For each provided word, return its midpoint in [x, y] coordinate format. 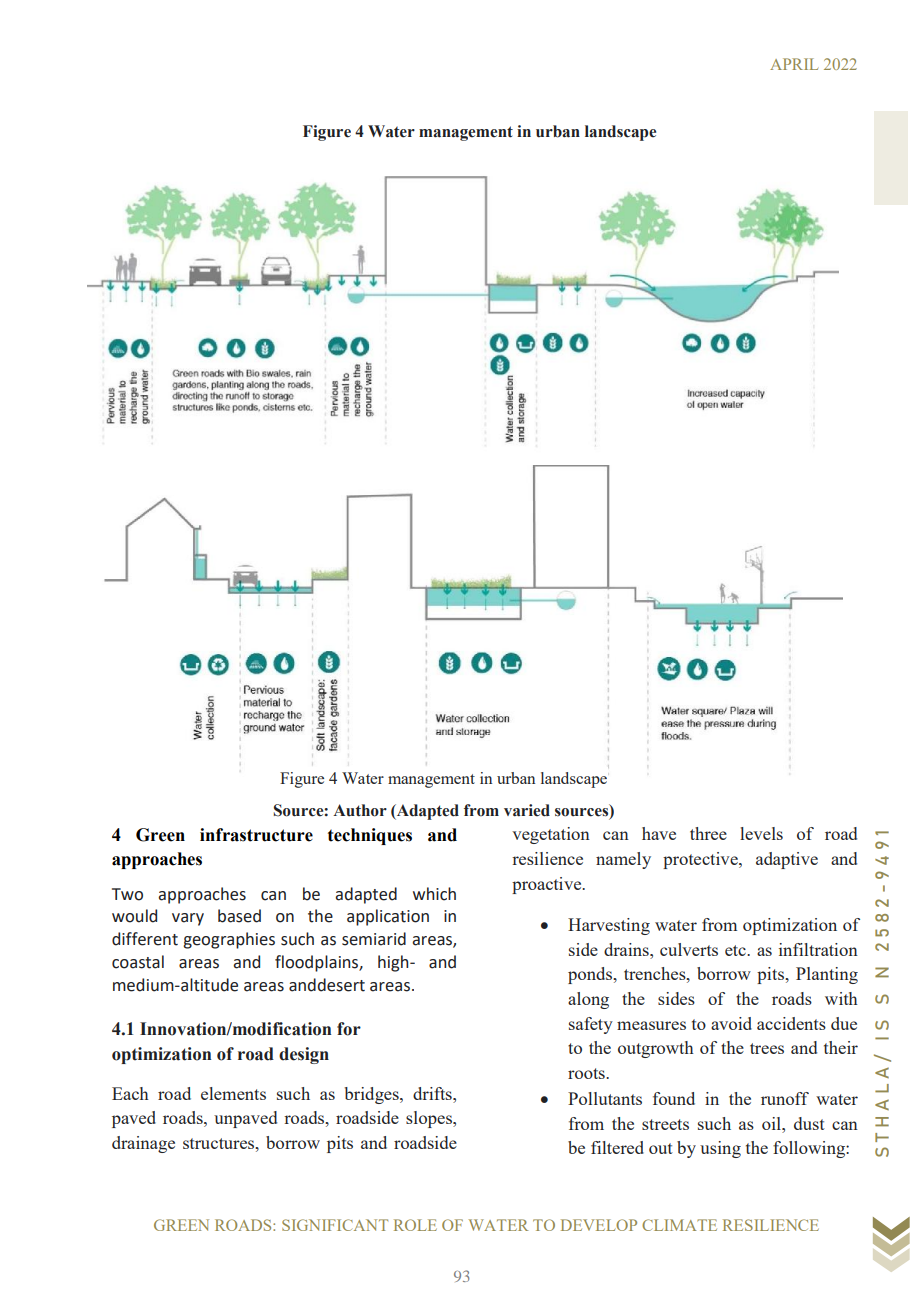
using [720, 1149]
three [708, 833]
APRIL [794, 64]
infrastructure [256, 835]
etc [736, 950]
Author [360, 810]
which [434, 894]
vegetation [551, 835]
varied [527, 810]
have [659, 833]
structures [220, 1143]
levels [761, 833]
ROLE [415, 1225]
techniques [370, 836]
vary [188, 919]
